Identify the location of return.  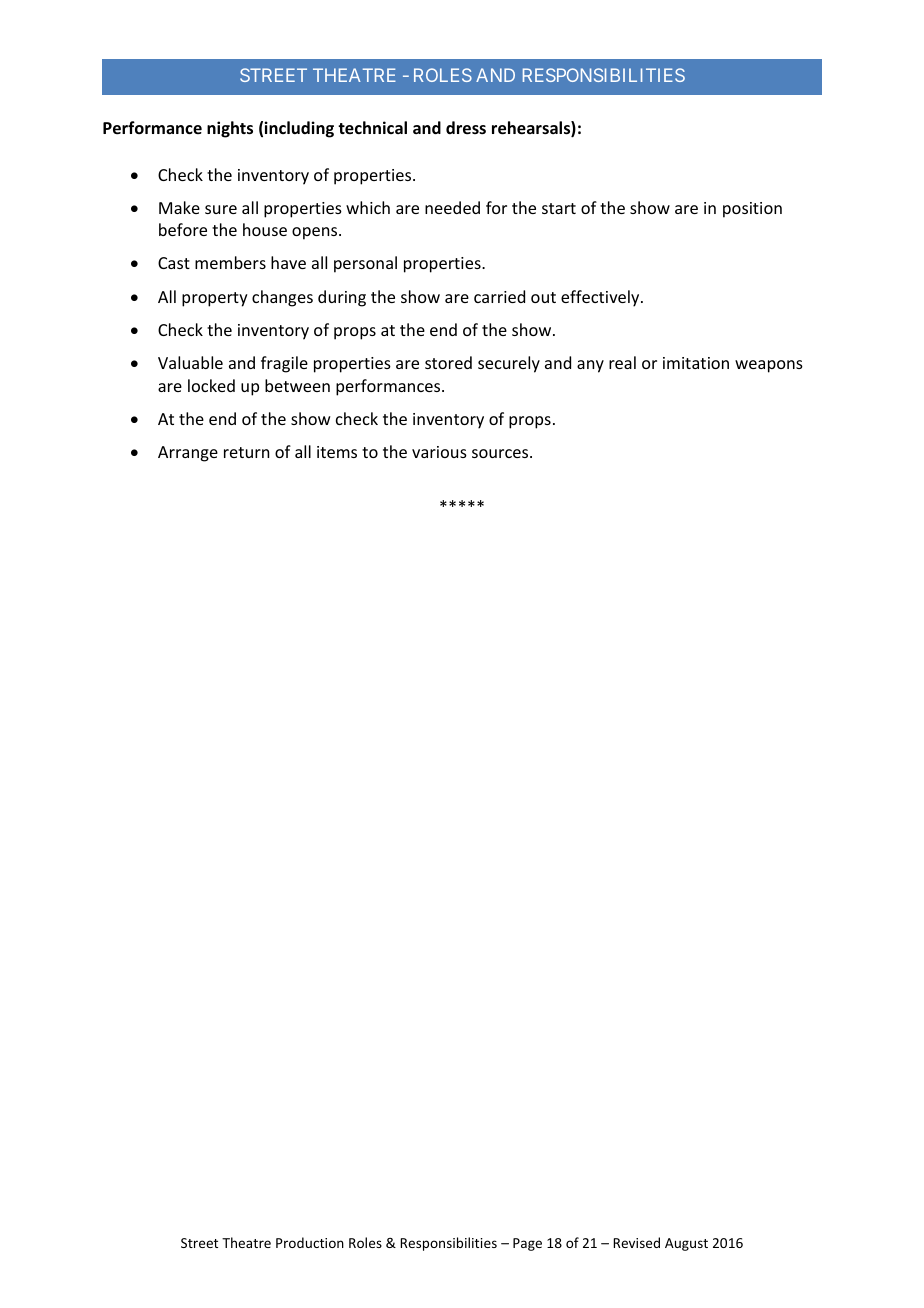
(246, 452).
